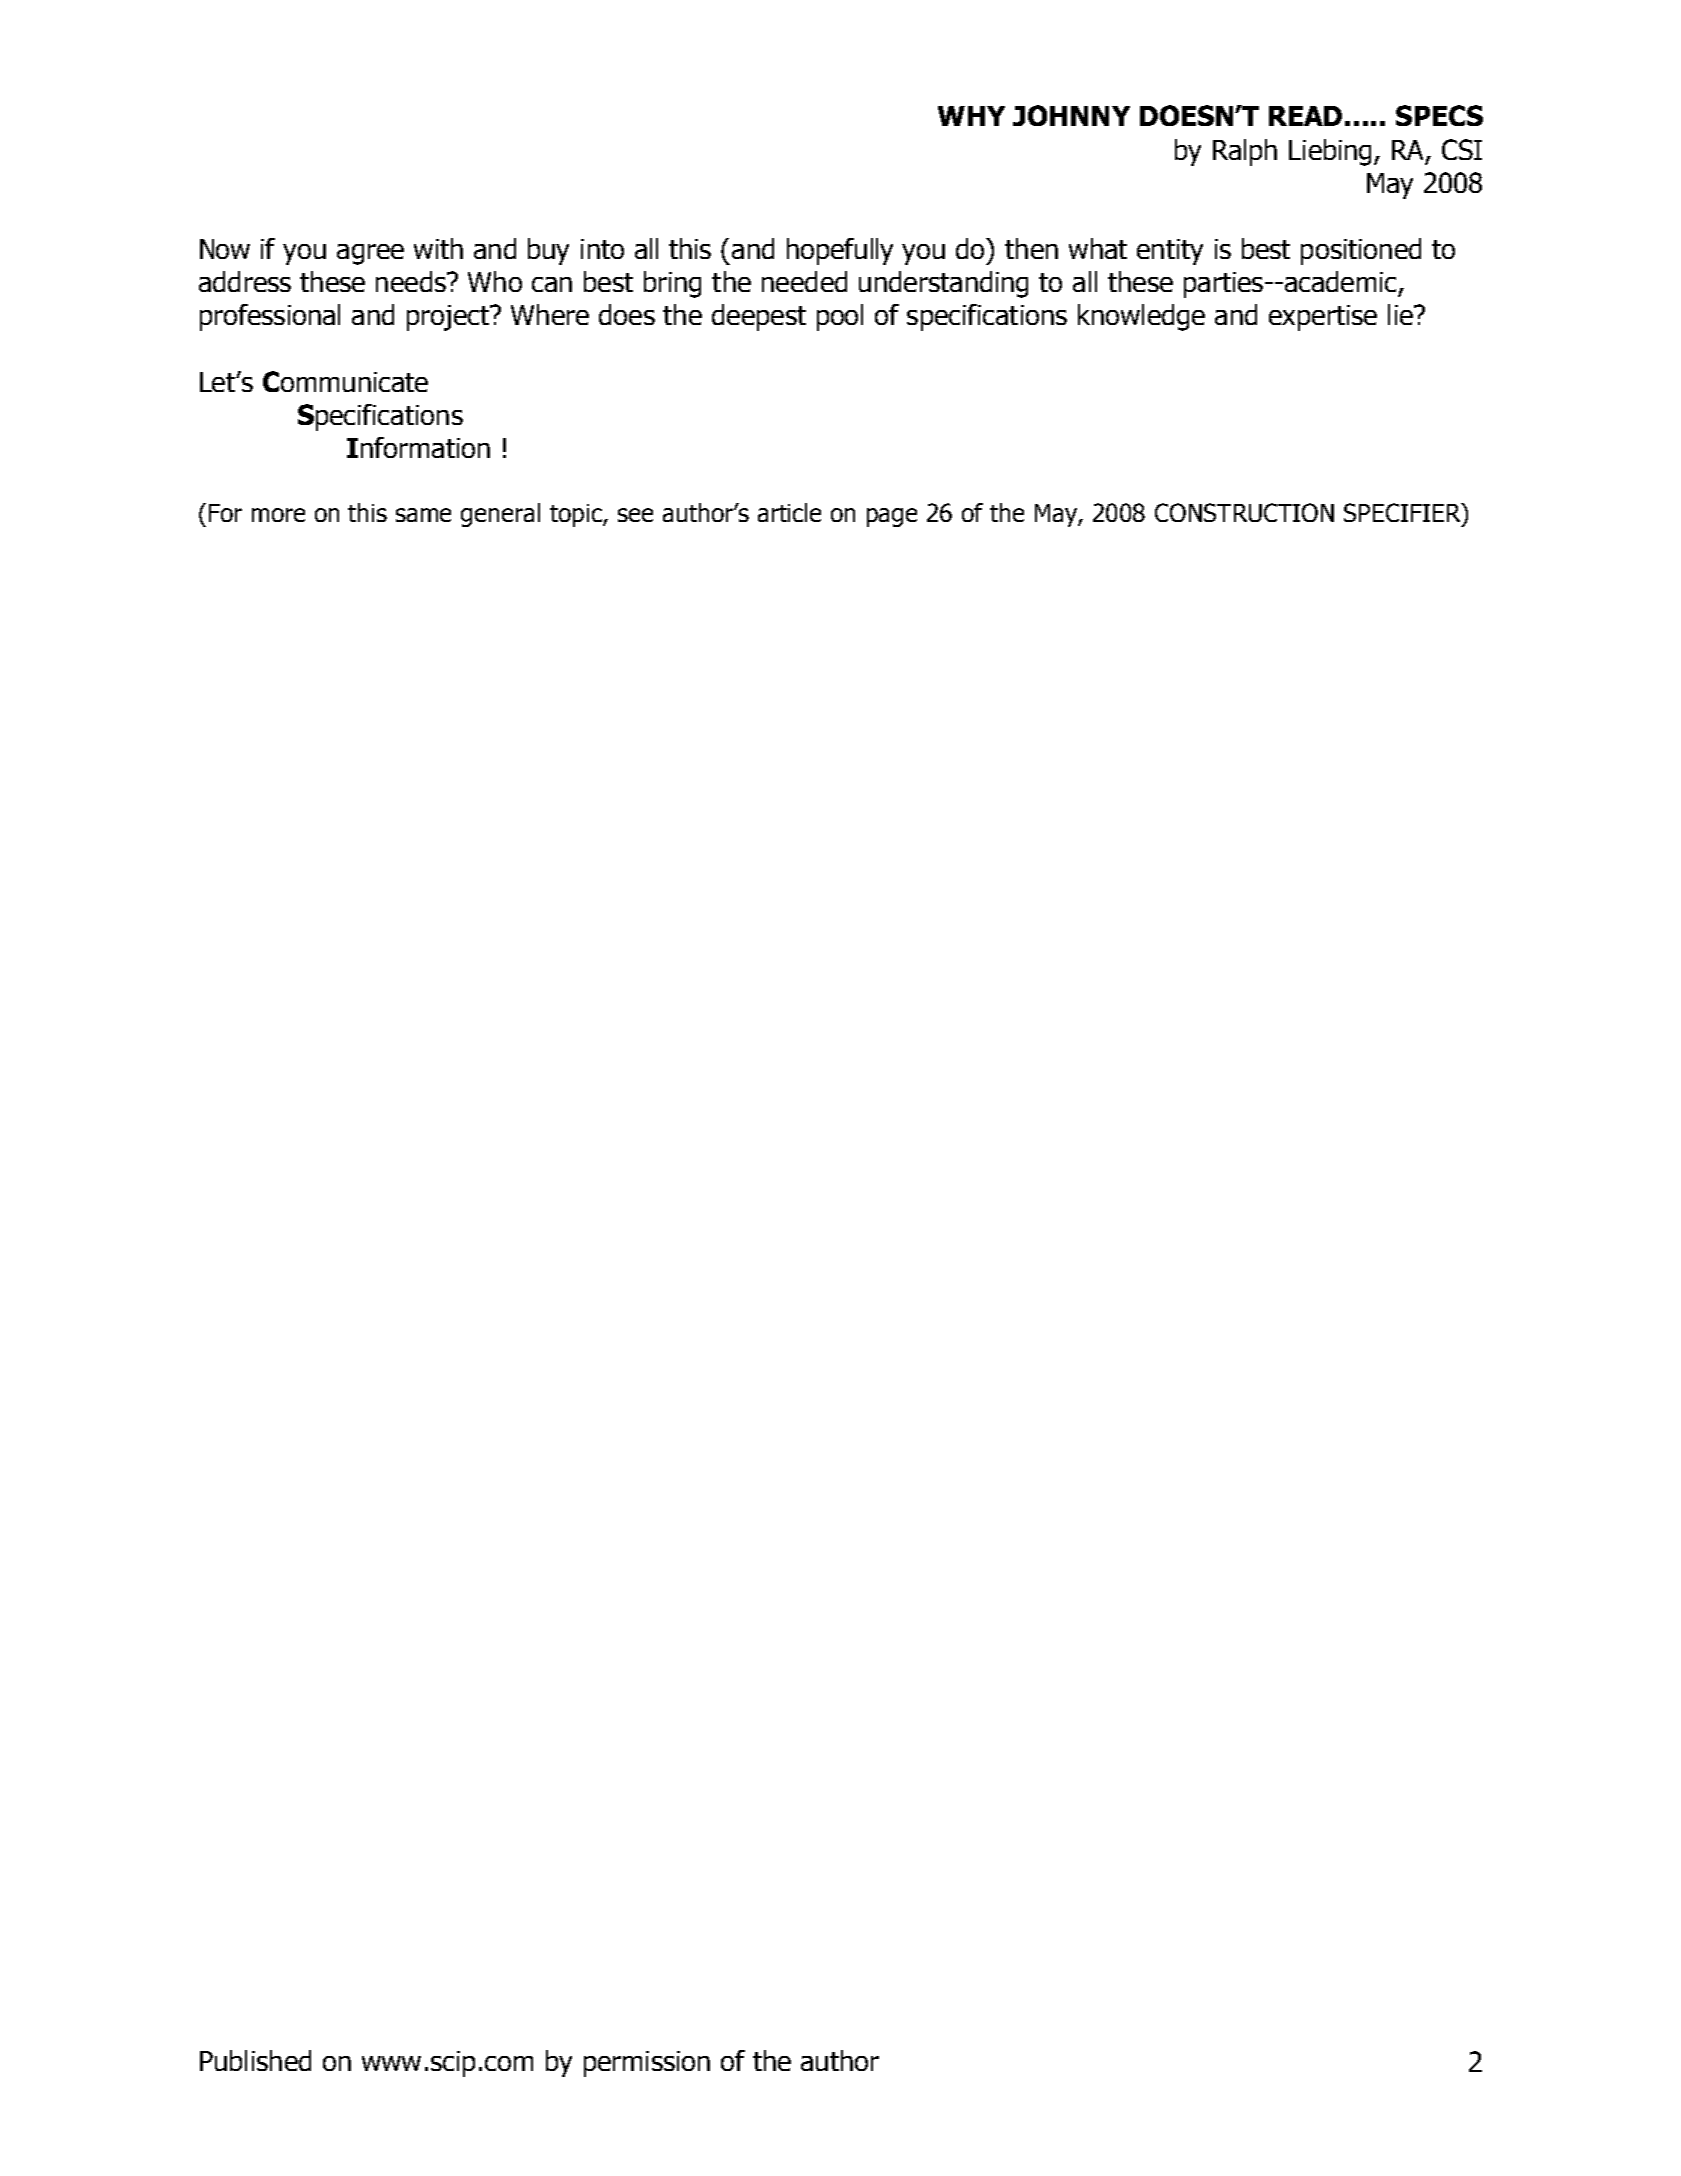 This screenshot has width=1681, height=2176. Describe the element at coordinates (1403, 512) in the screenshot. I see `SPECIFIER` at that location.
